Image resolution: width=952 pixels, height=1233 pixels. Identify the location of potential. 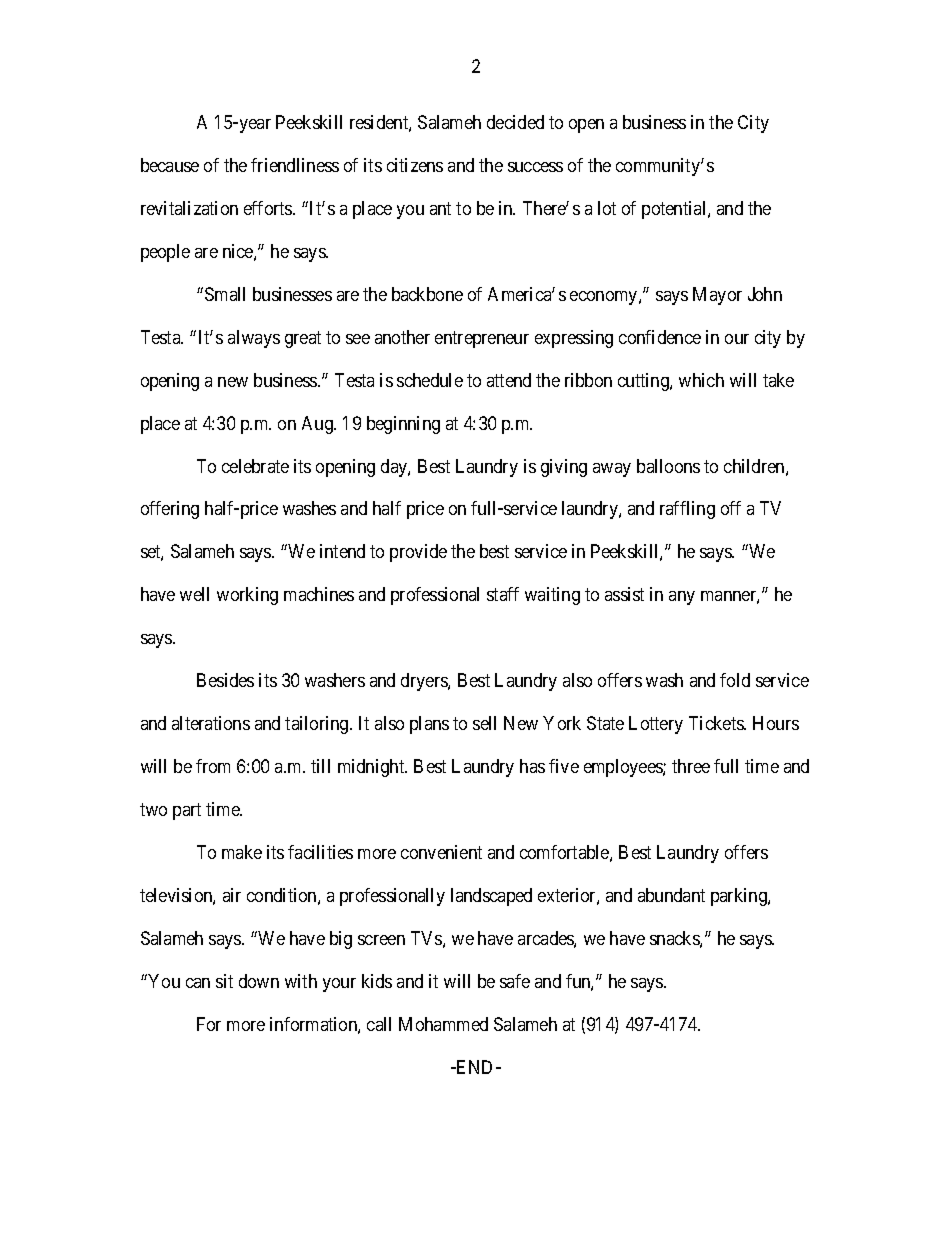
(675, 210).
